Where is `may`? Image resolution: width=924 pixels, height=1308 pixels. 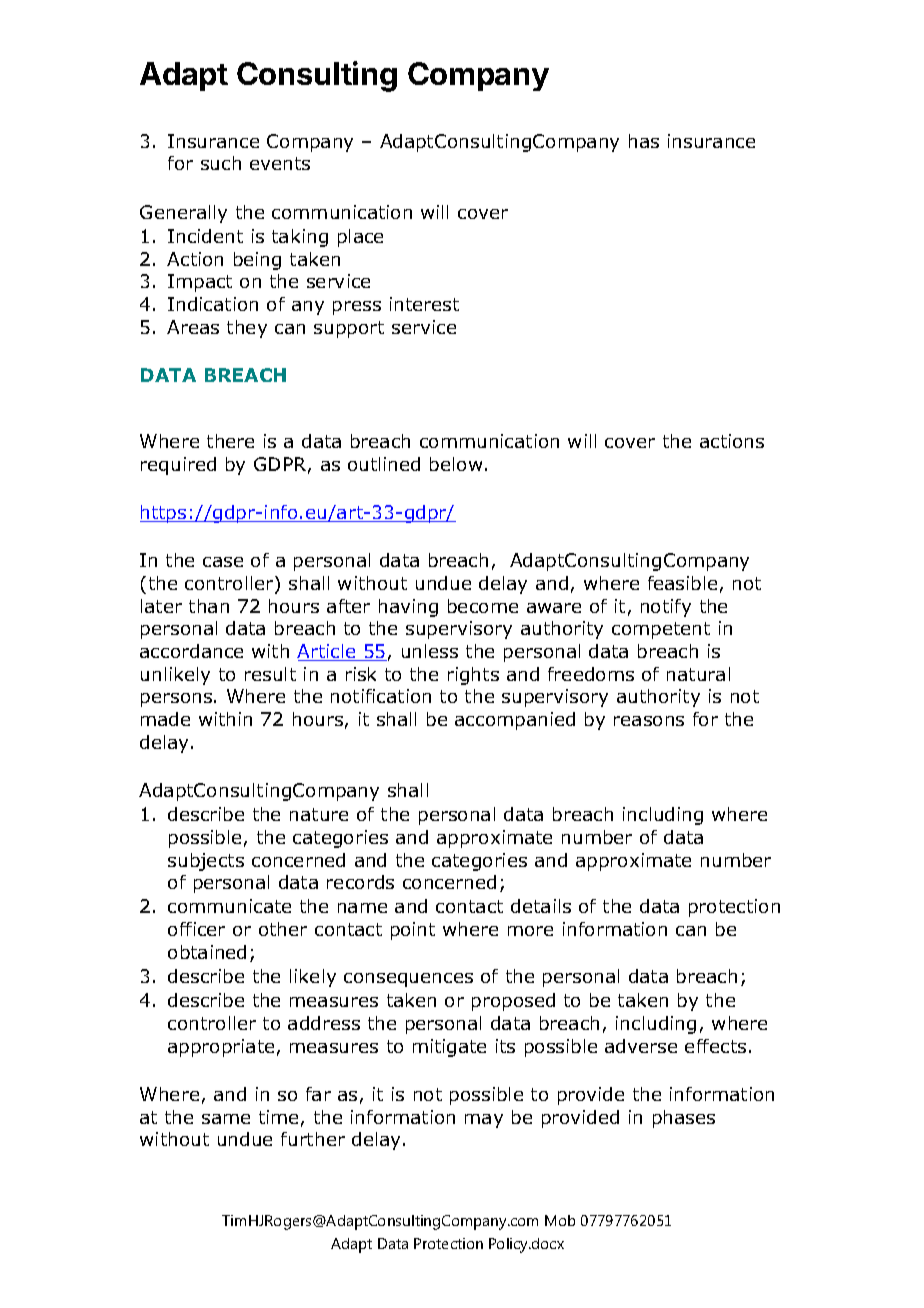 may is located at coordinates (484, 1121).
